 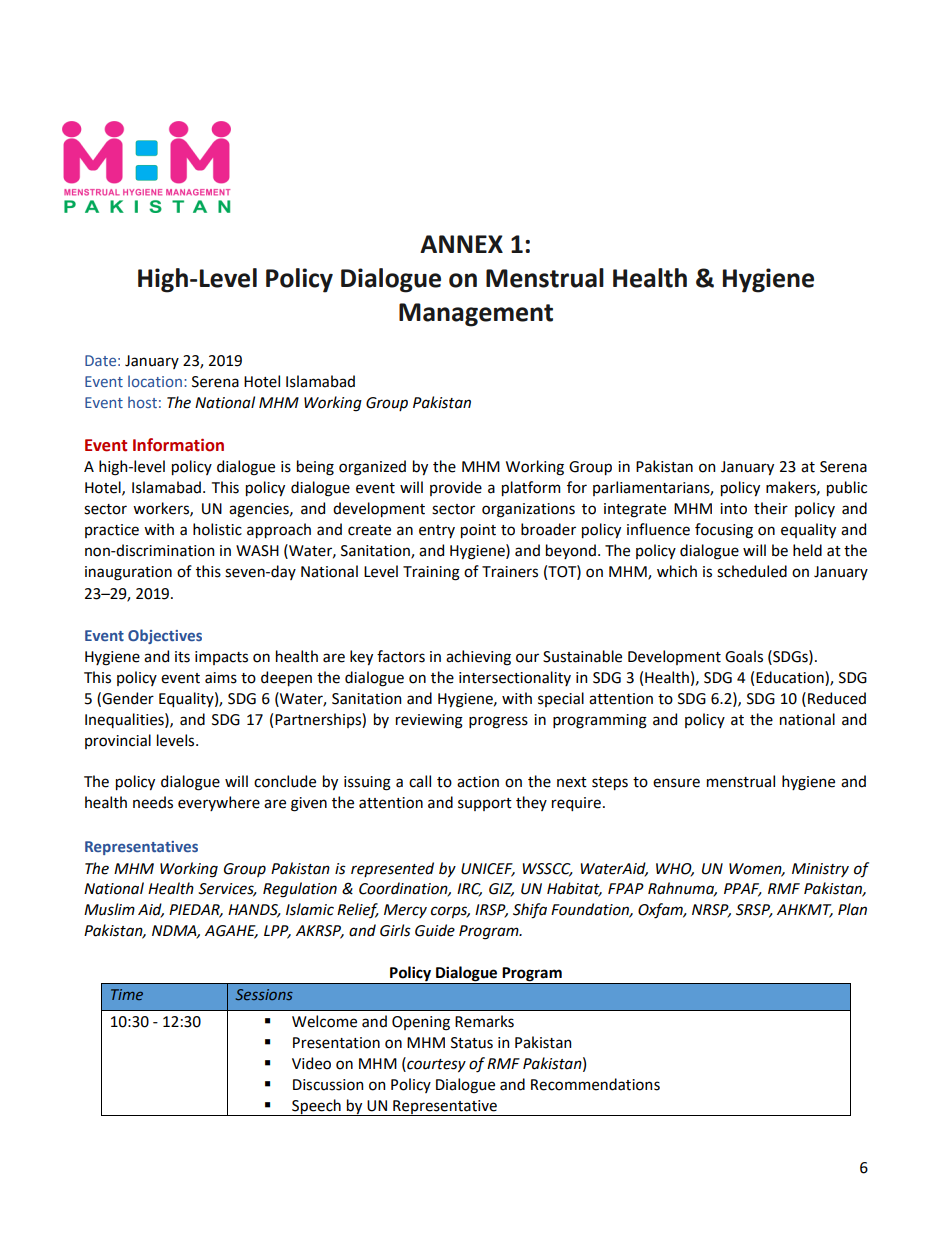 What do you see at coordinates (221, 678) in the screenshot?
I see `aims` at bounding box center [221, 678].
